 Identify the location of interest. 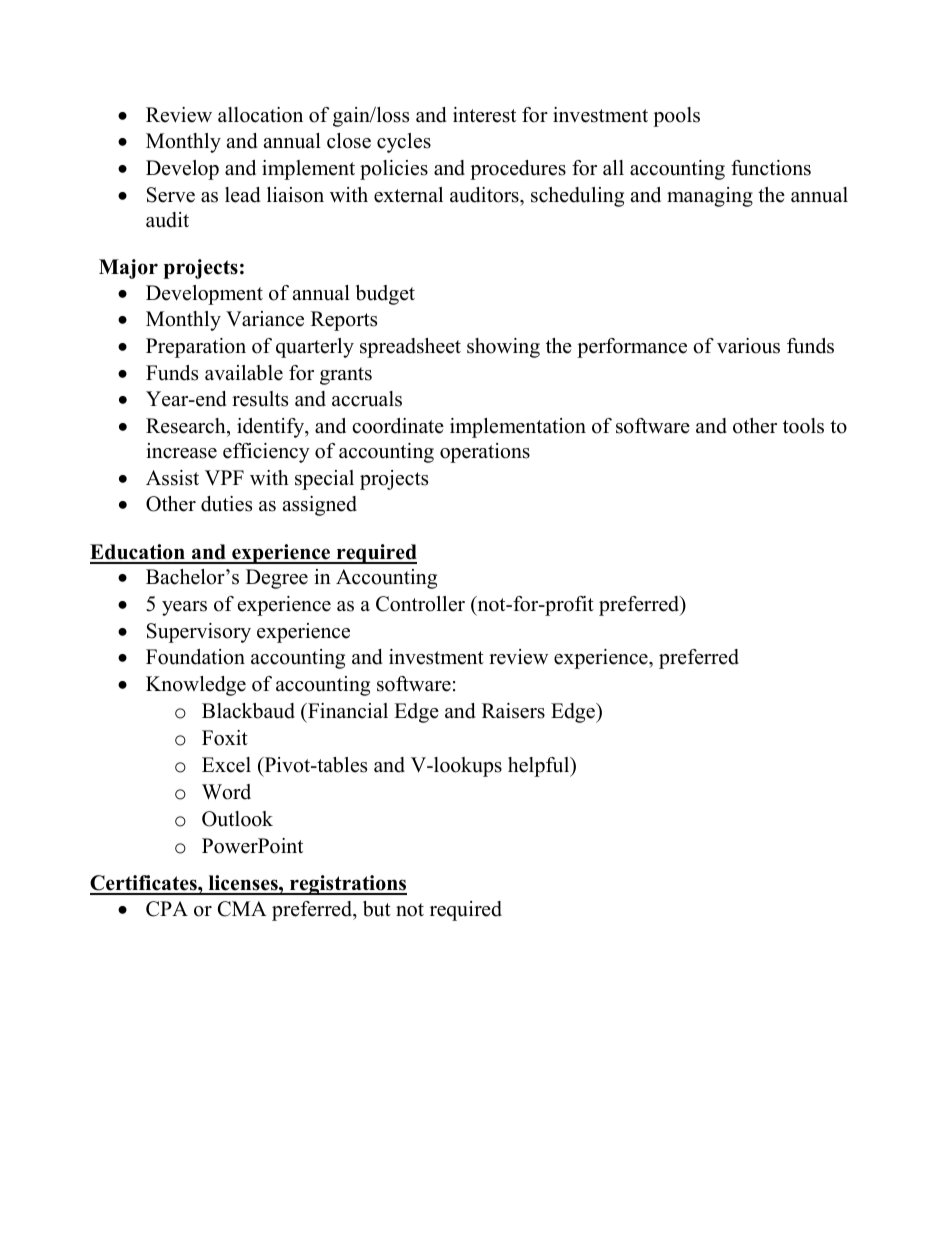
(484, 115).
